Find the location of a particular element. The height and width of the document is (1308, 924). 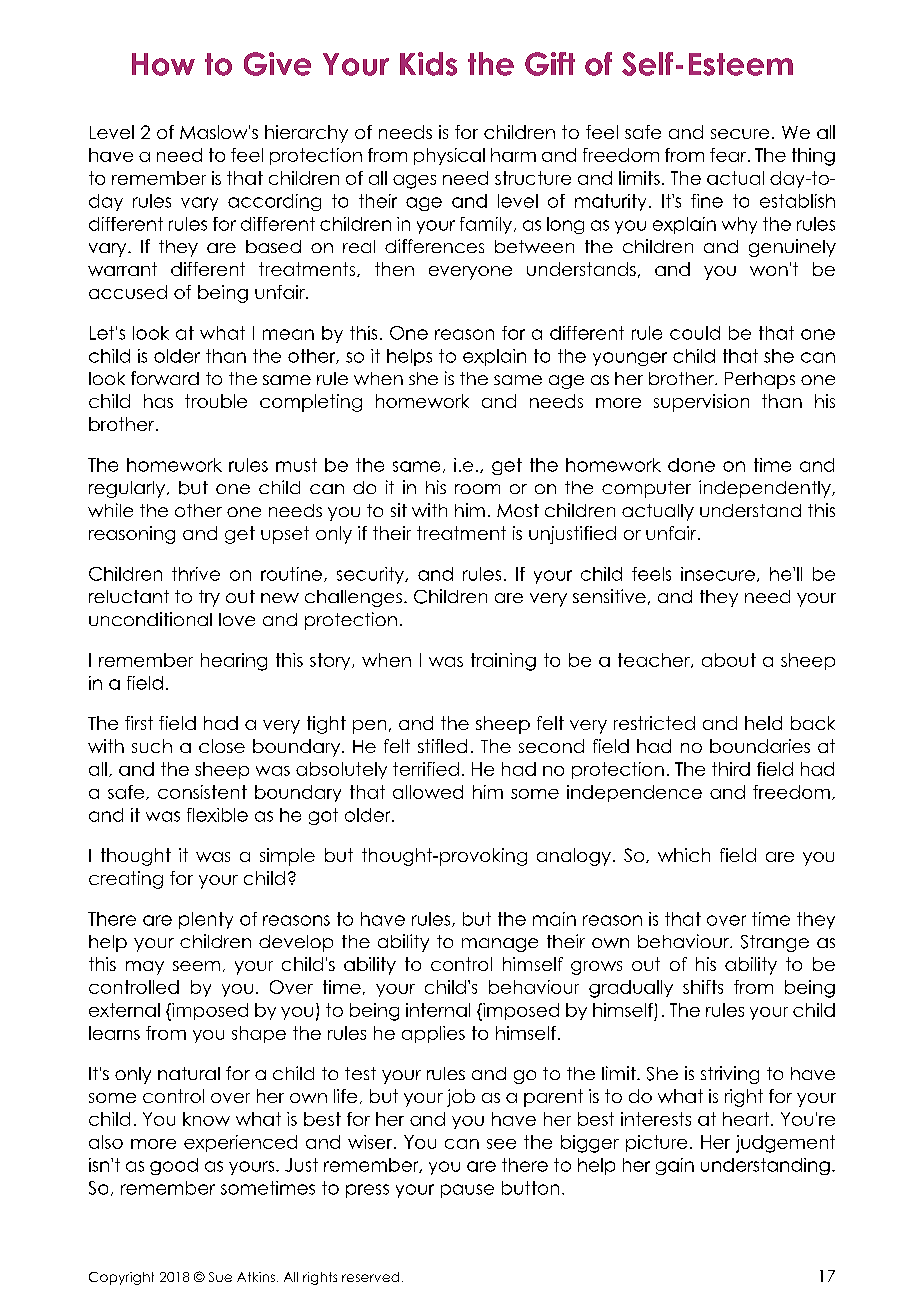

fear is located at coordinates (729, 155).
